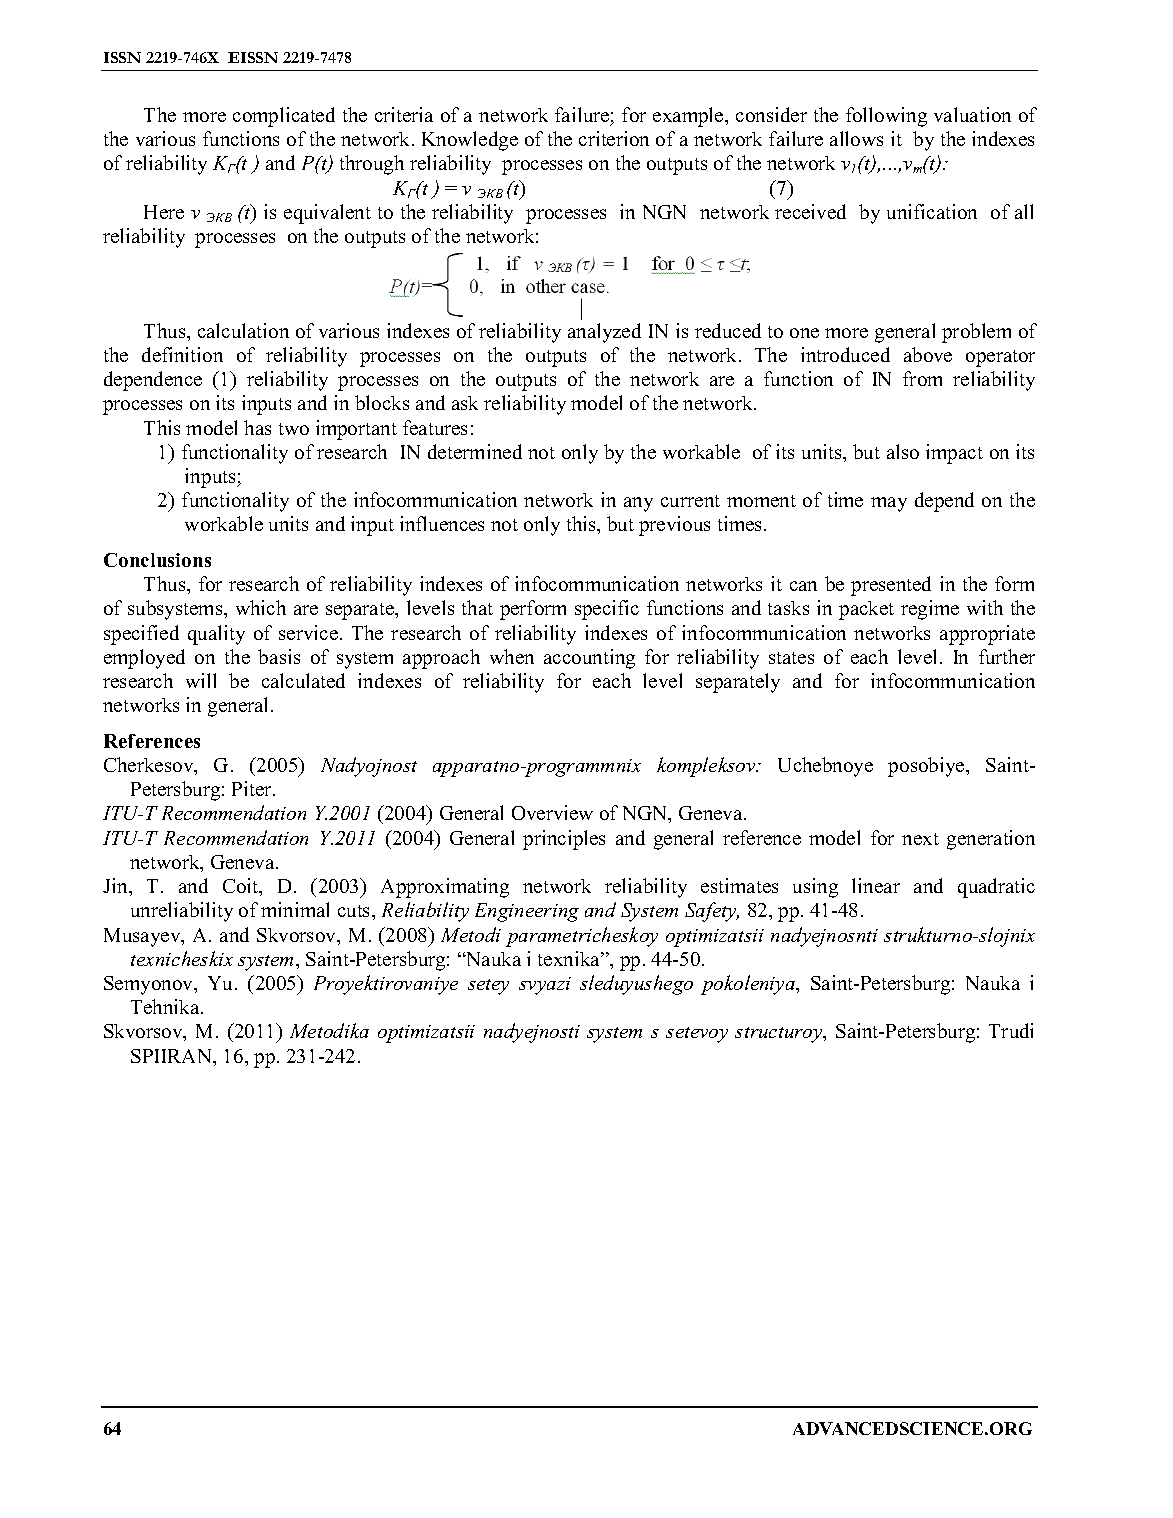 The image size is (1173, 1518). Describe the element at coordinates (856, 138) in the image. I see `allows` at that location.
